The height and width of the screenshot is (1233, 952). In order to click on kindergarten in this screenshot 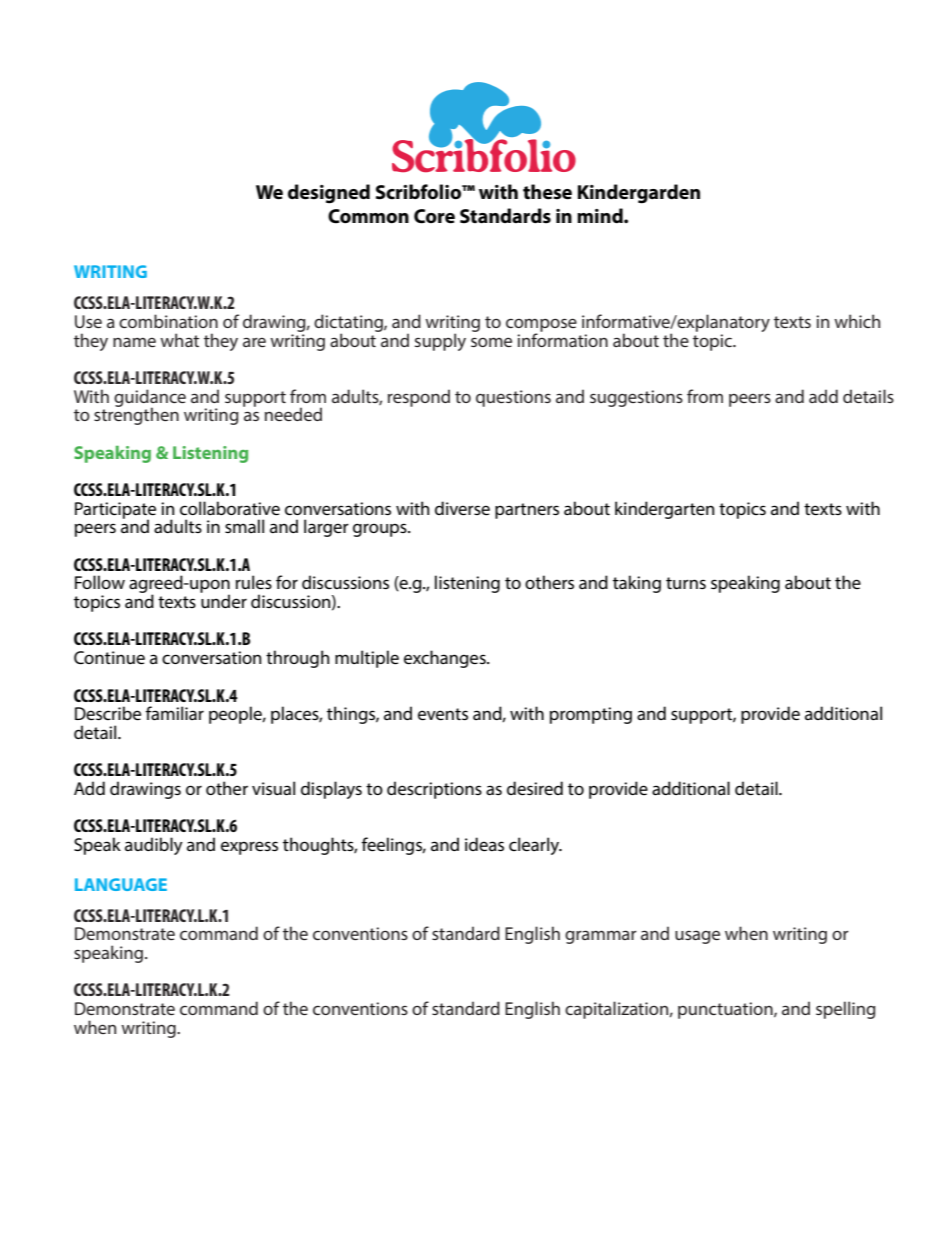, I will do `click(664, 510)`.
